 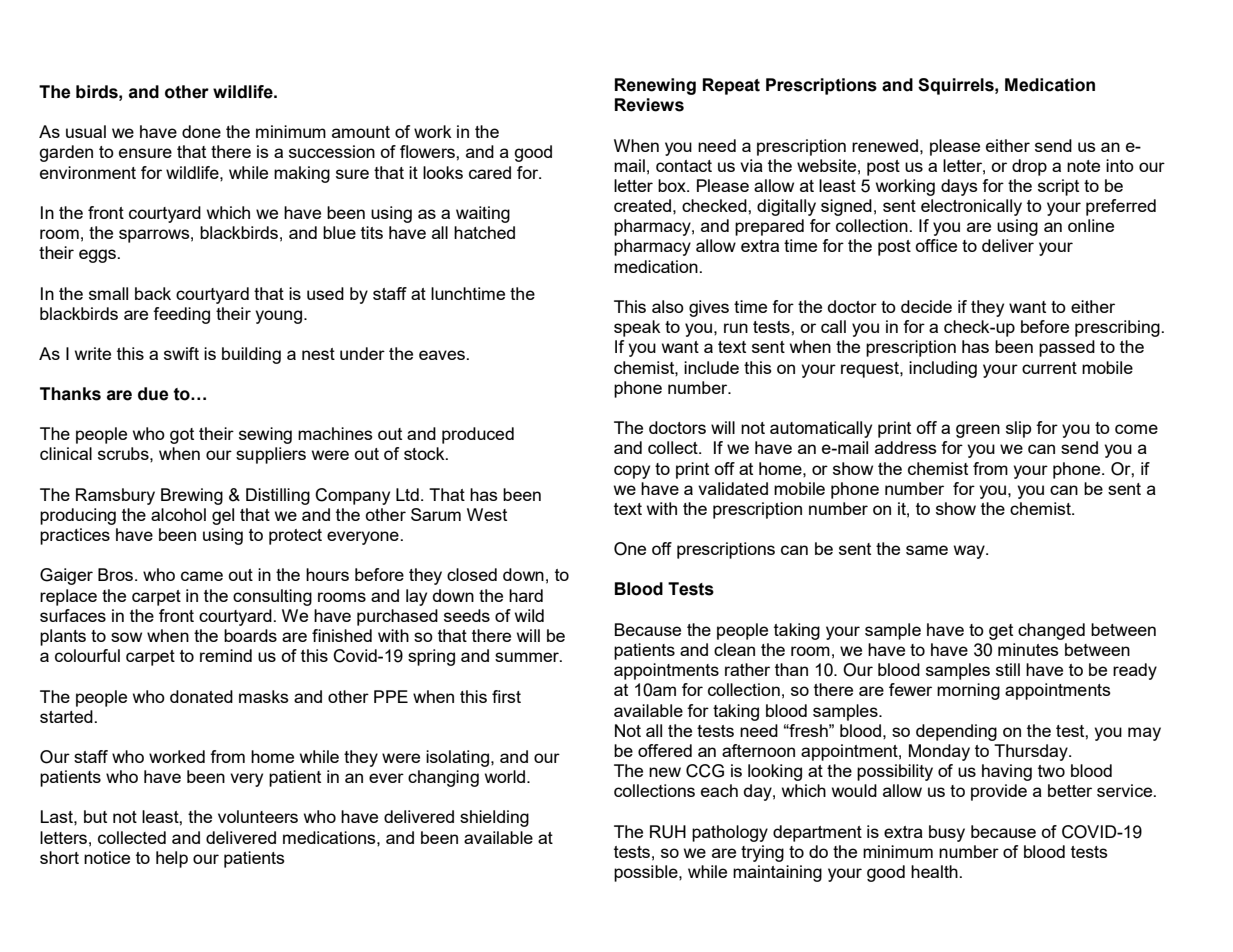 What do you see at coordinates (632, 472) in the screenshot?
I see `copy` at bounding box center [632, 472].
